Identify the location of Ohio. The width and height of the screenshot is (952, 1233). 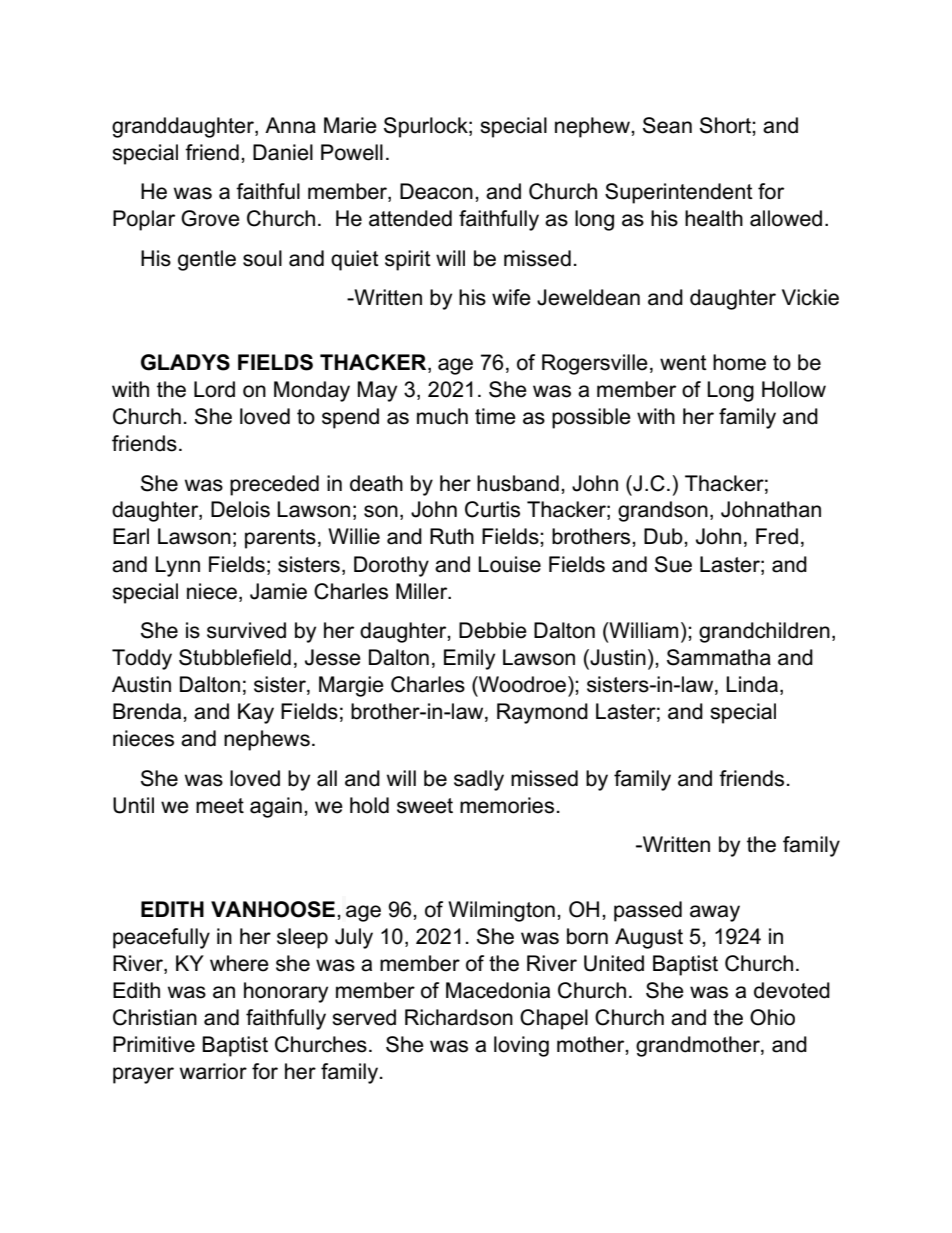
(772, 1017).
